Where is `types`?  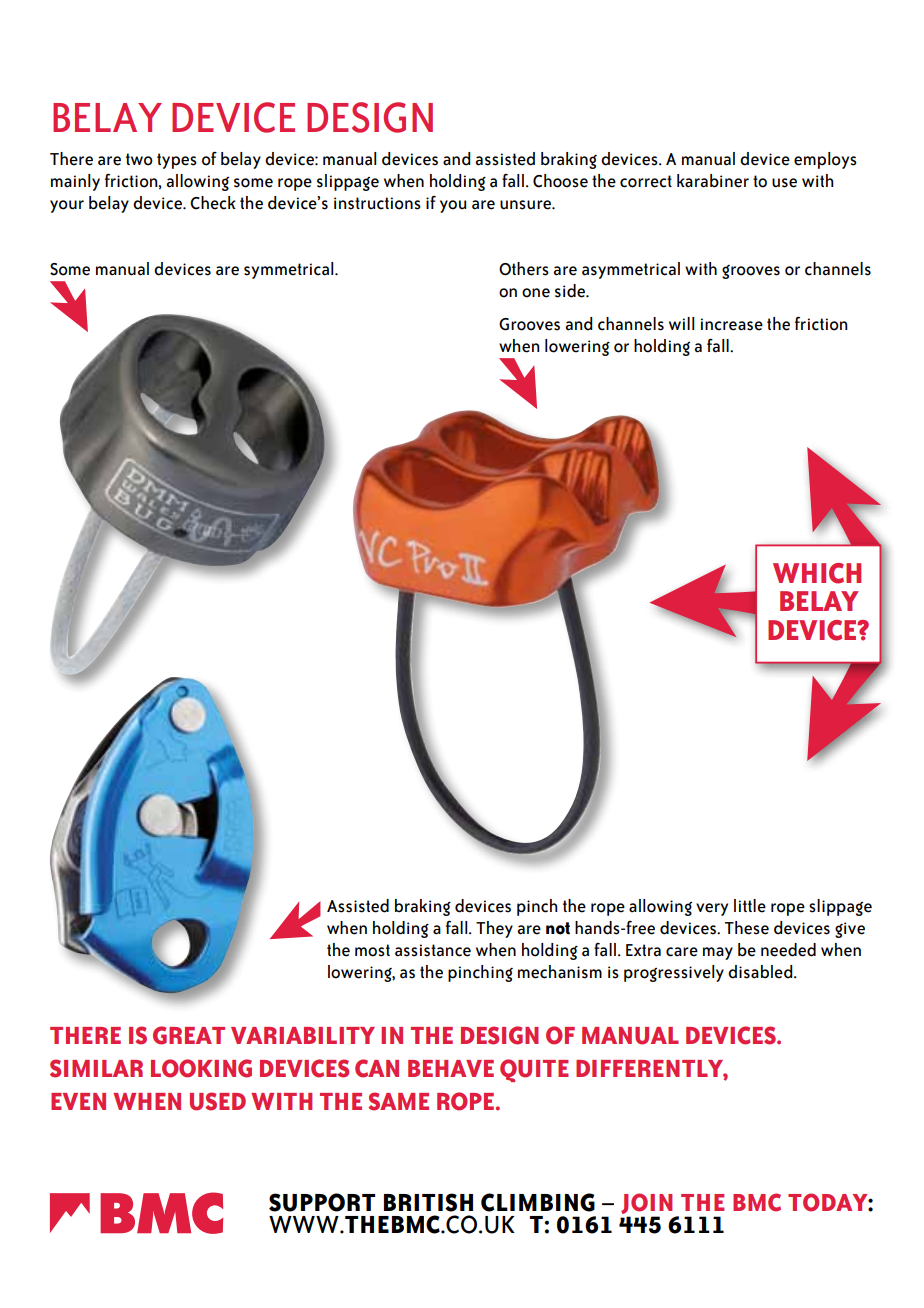 types is located at coordinates (177, 161).
